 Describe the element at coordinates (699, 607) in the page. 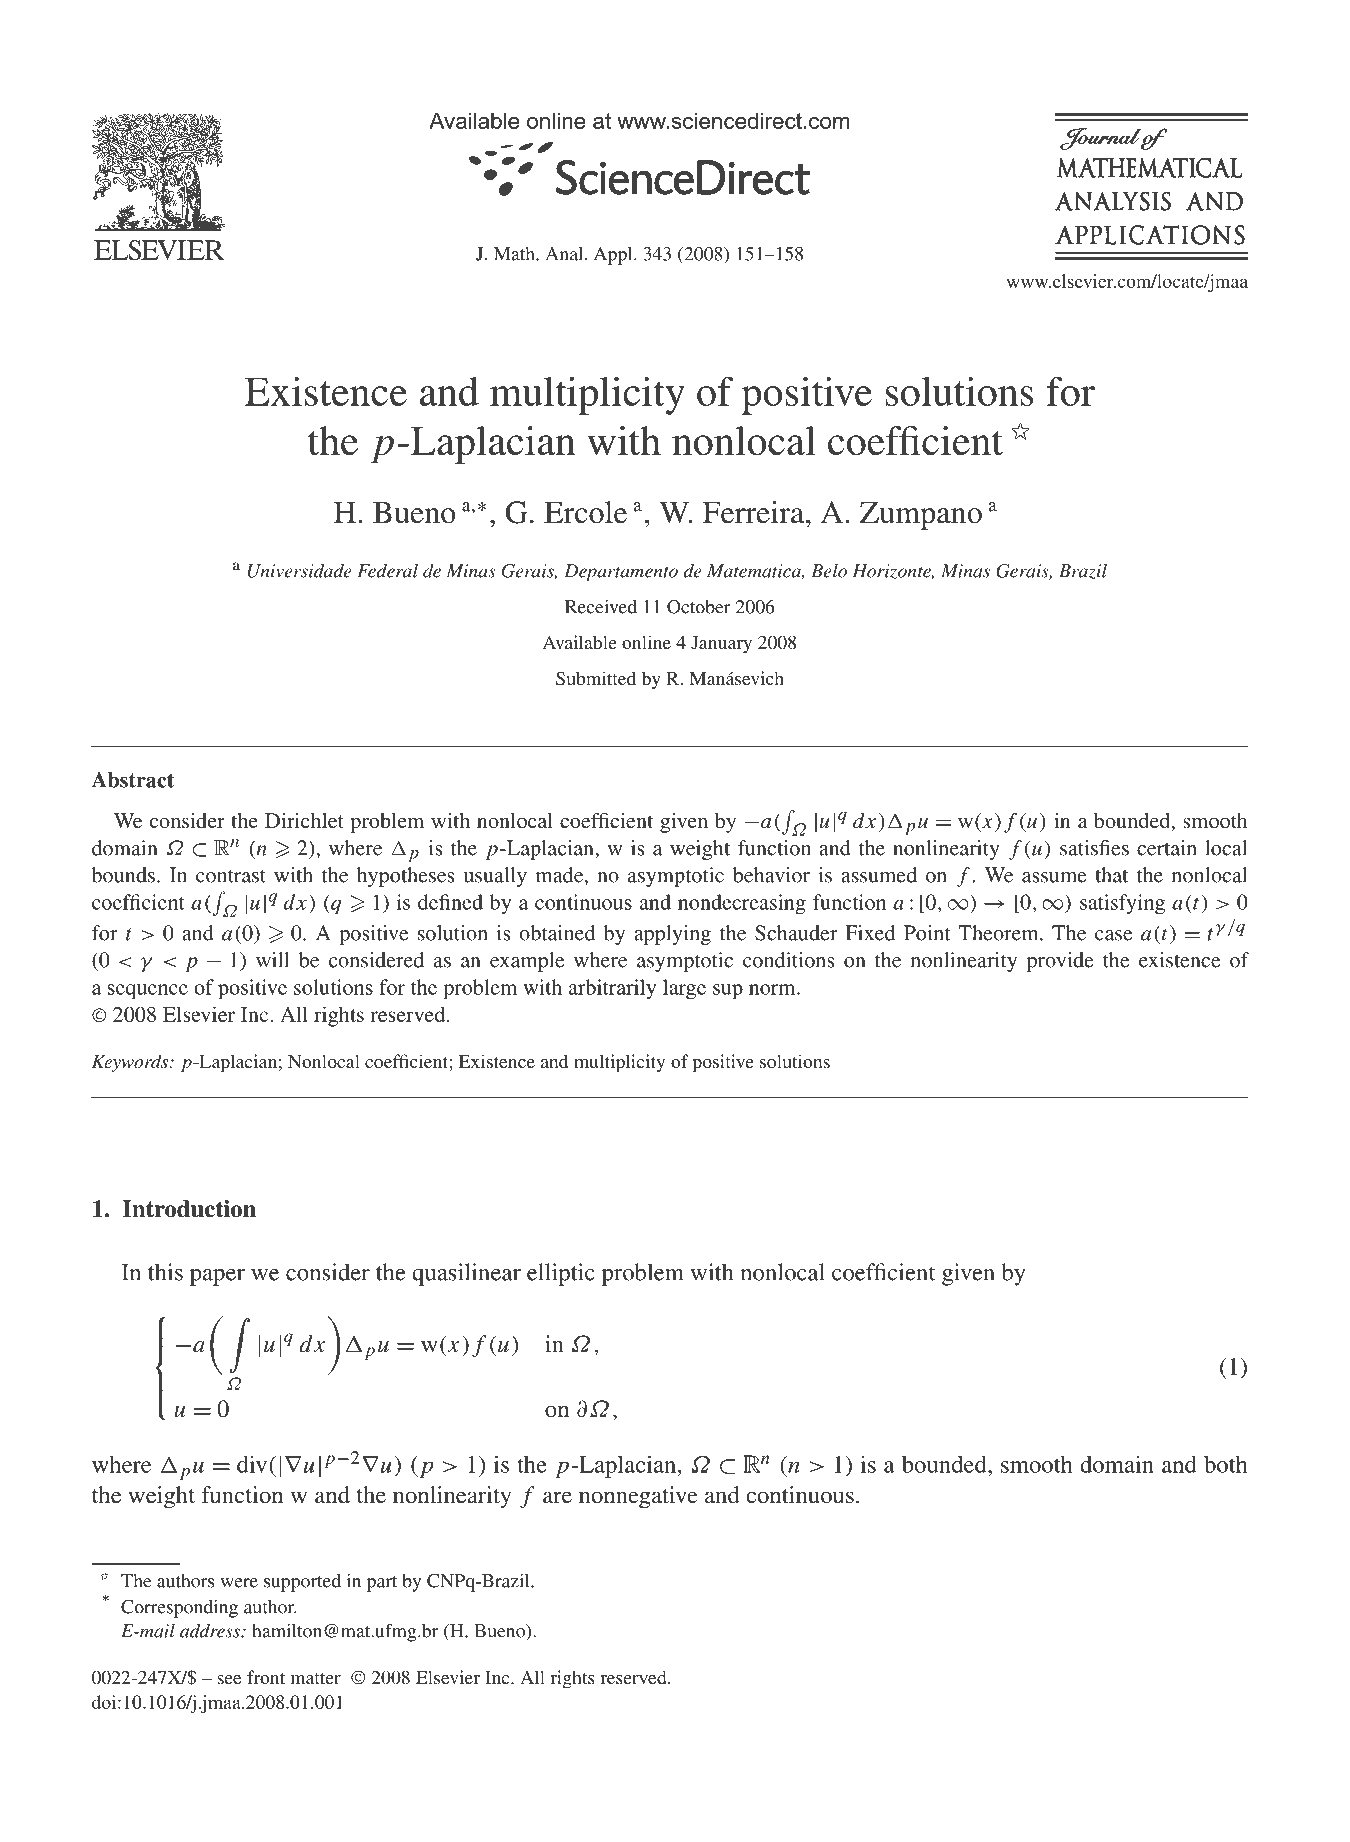

I see `October` at that location.
